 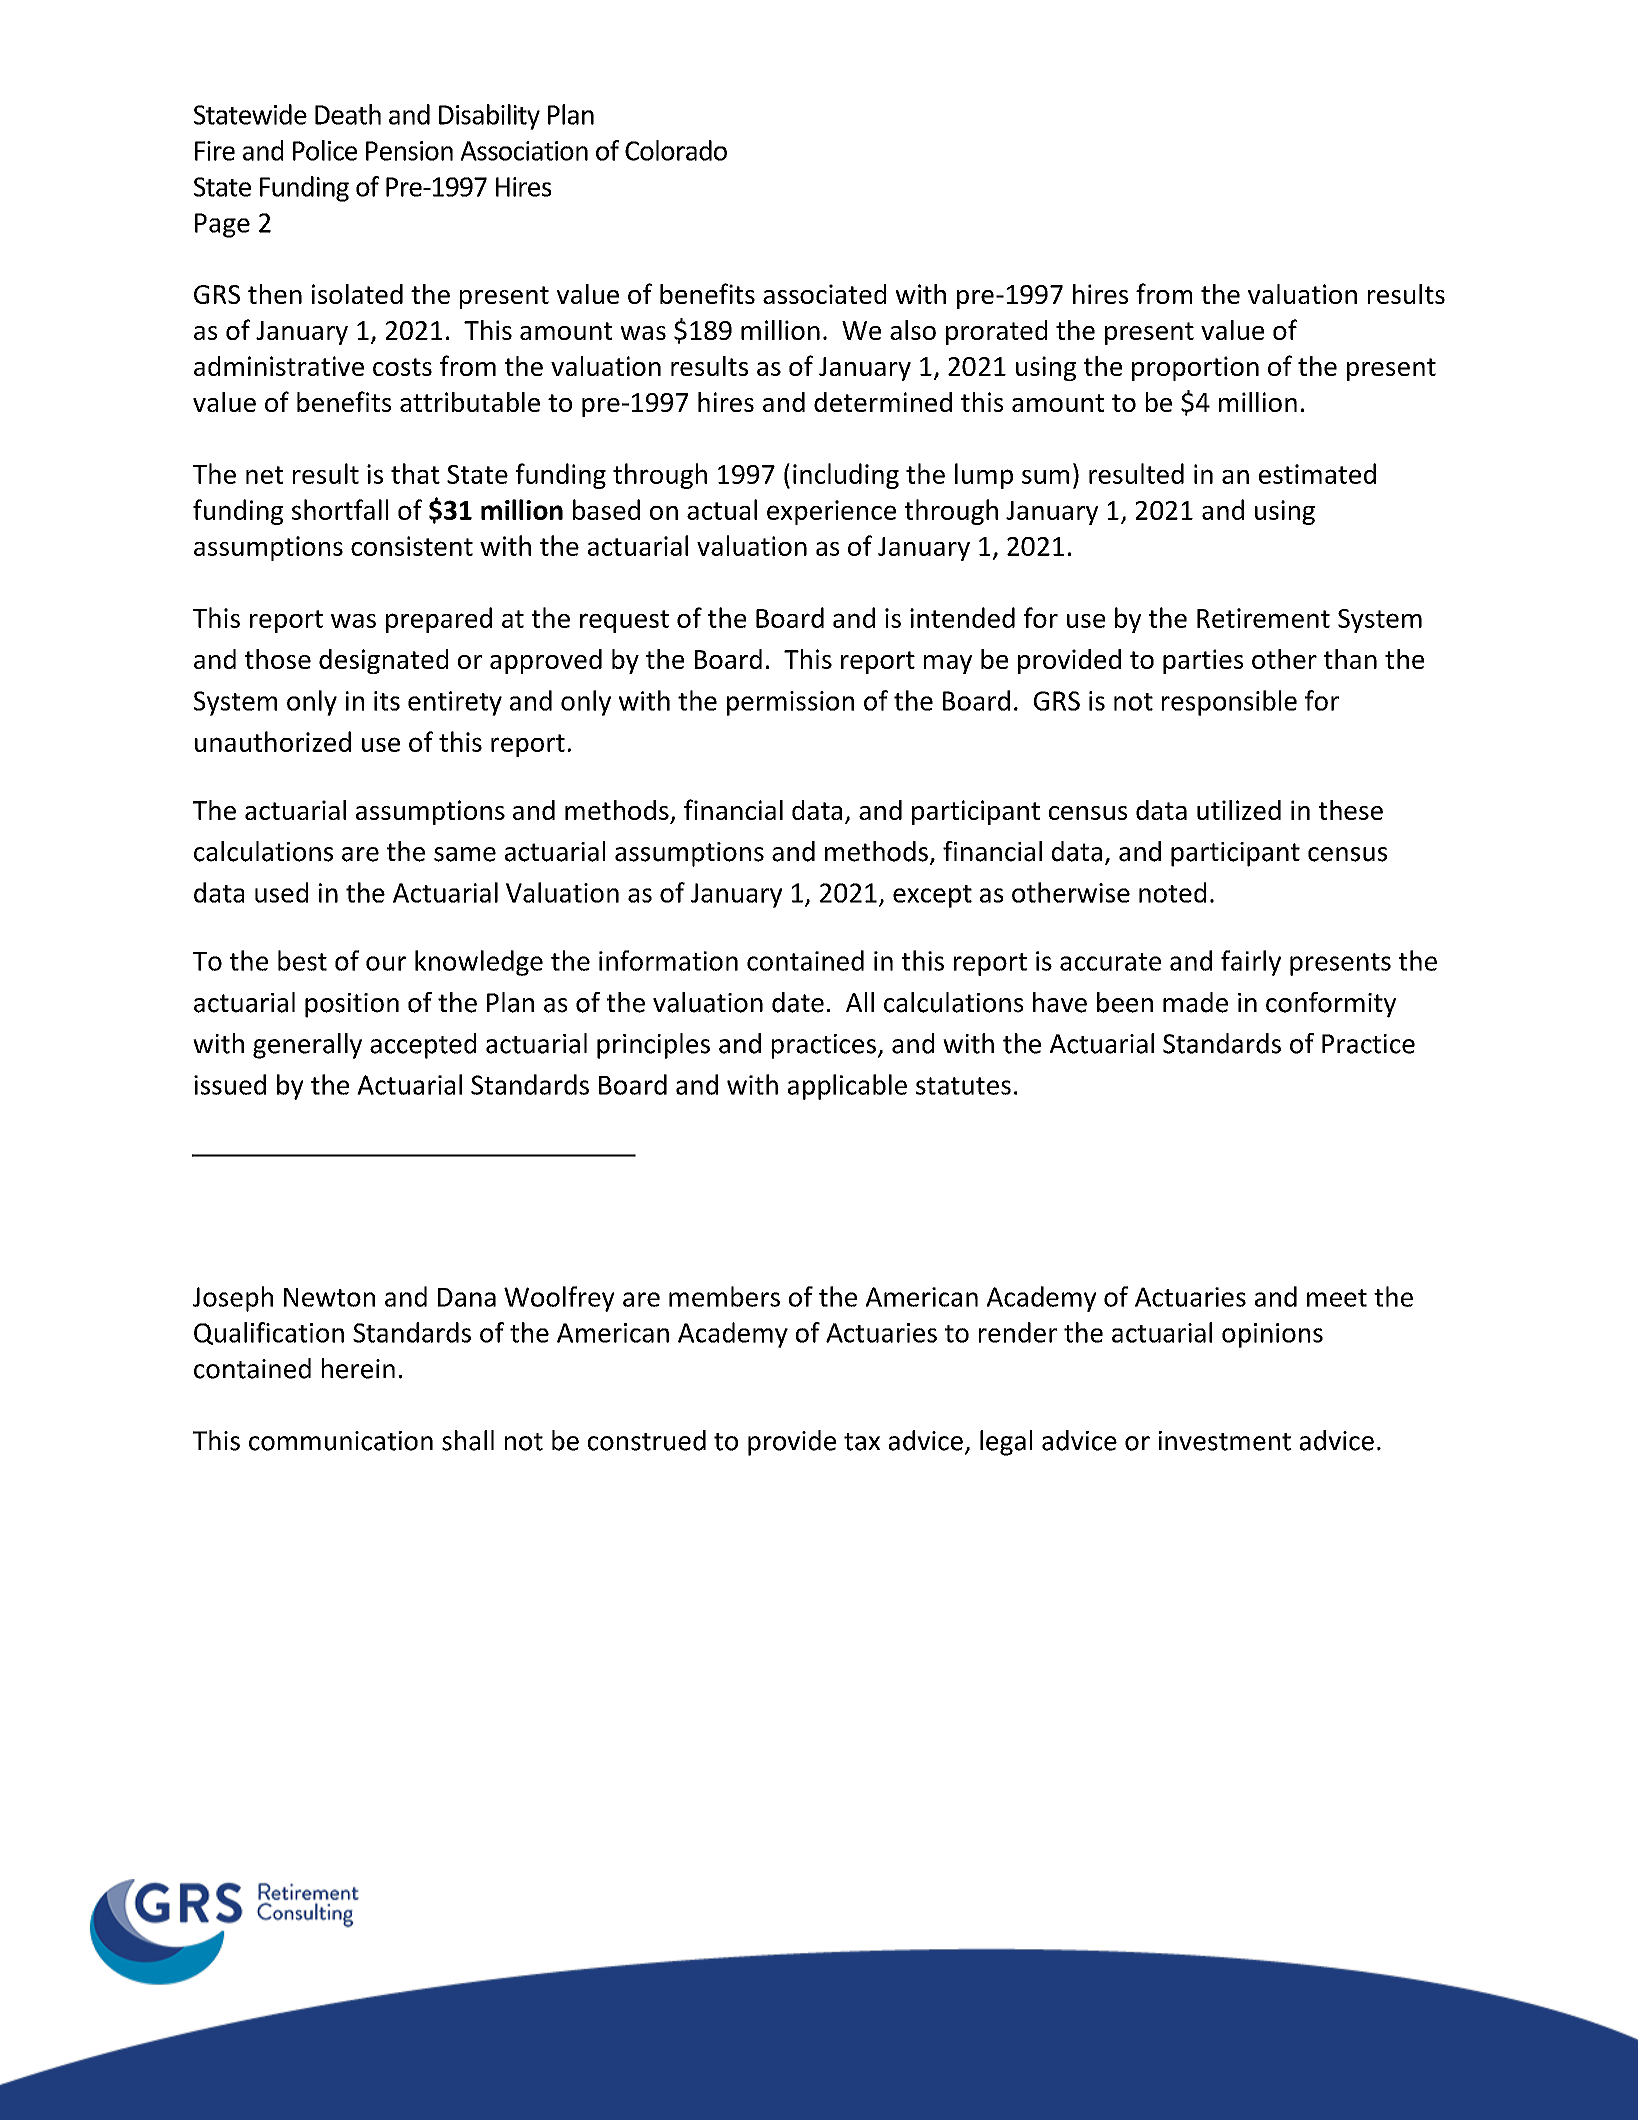 I want to click on applicable, so click(x=847, y=1087).
